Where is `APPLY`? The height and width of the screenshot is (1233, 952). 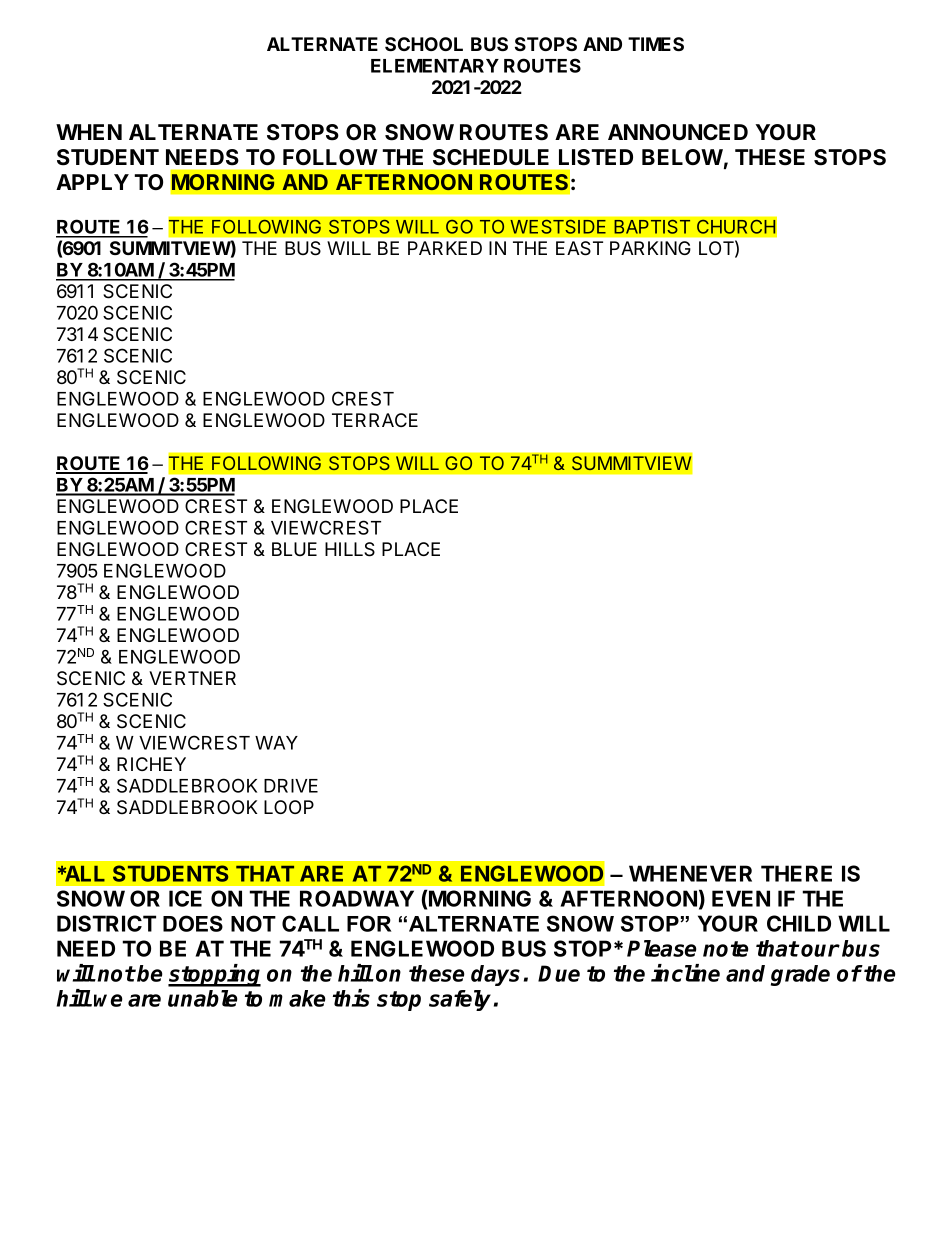
APPLY is located at coordinates (92, 182).
